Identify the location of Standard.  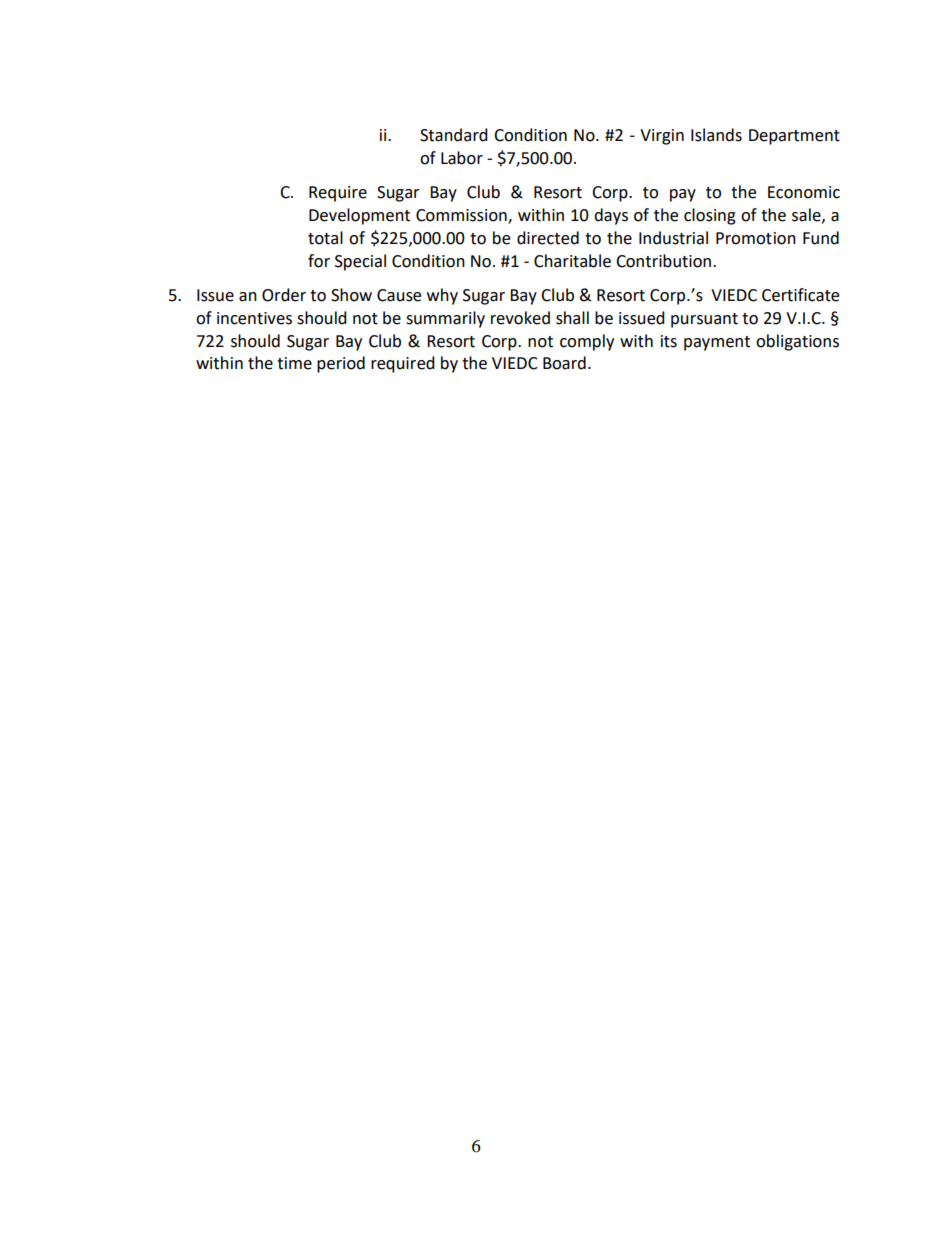
(454, 135).
